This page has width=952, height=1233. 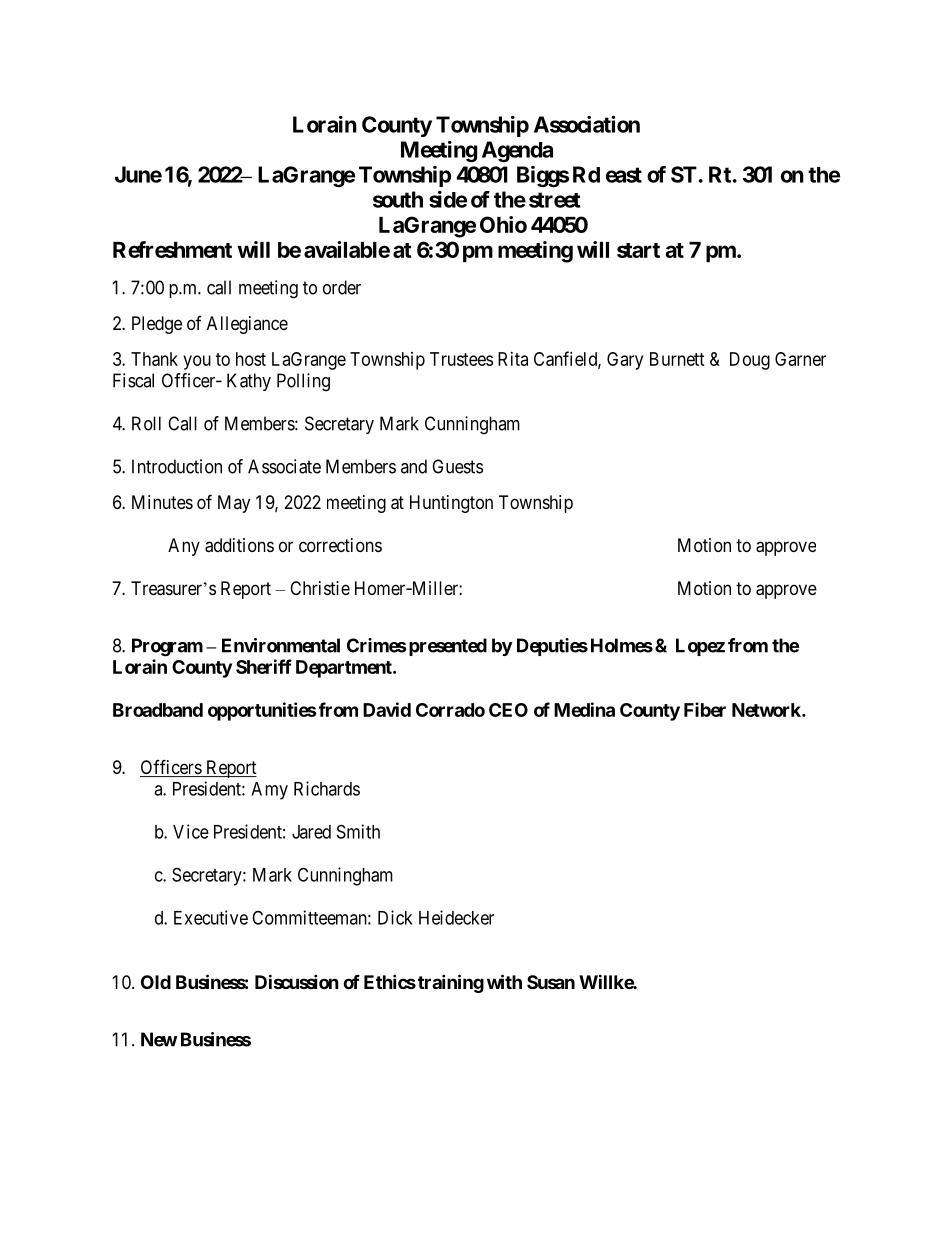 What do you see at coordinates (551, 982) in the page?
I see `Susan` at bounding box center [551, 982].
